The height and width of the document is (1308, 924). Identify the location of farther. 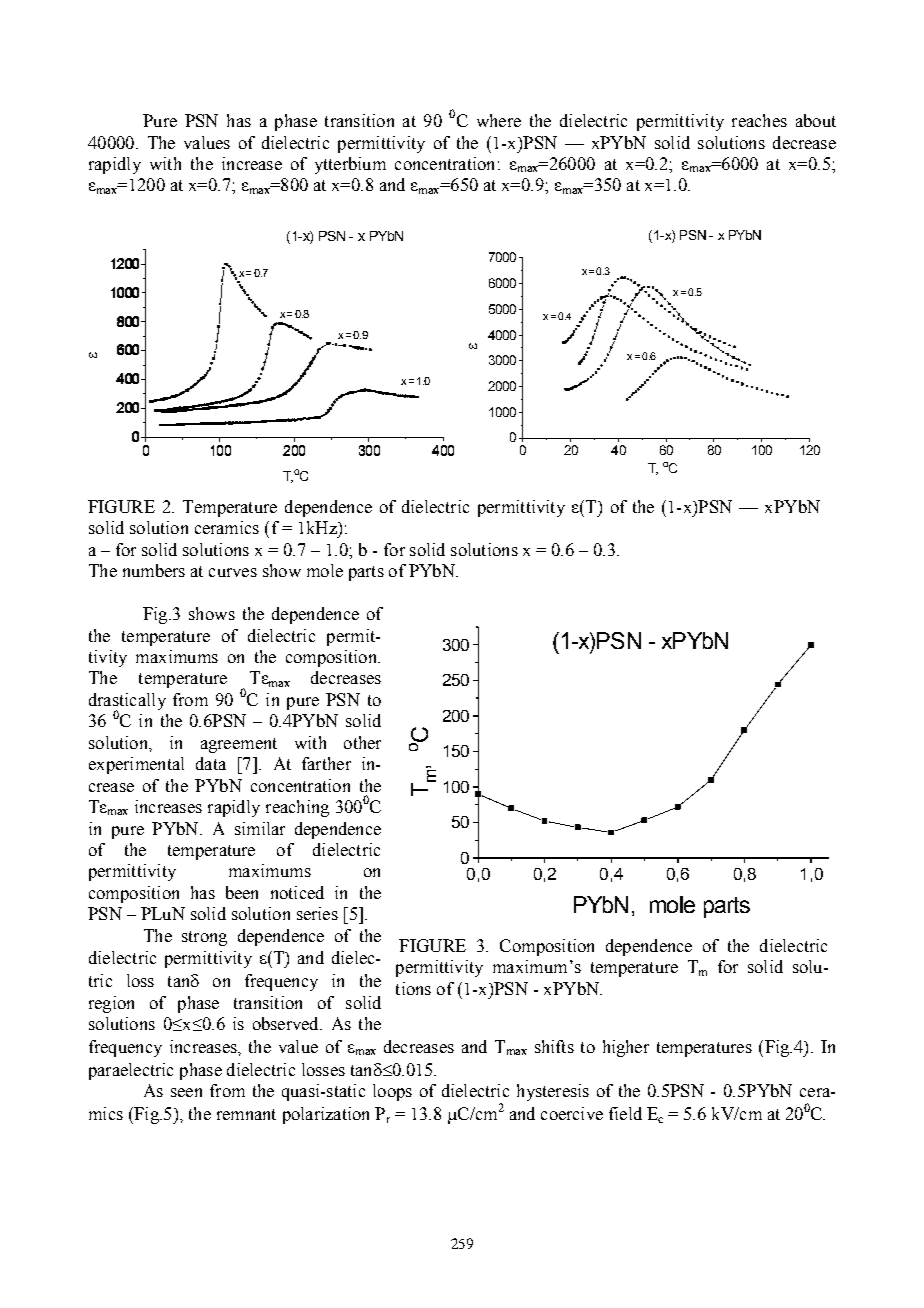
(326, 763).
